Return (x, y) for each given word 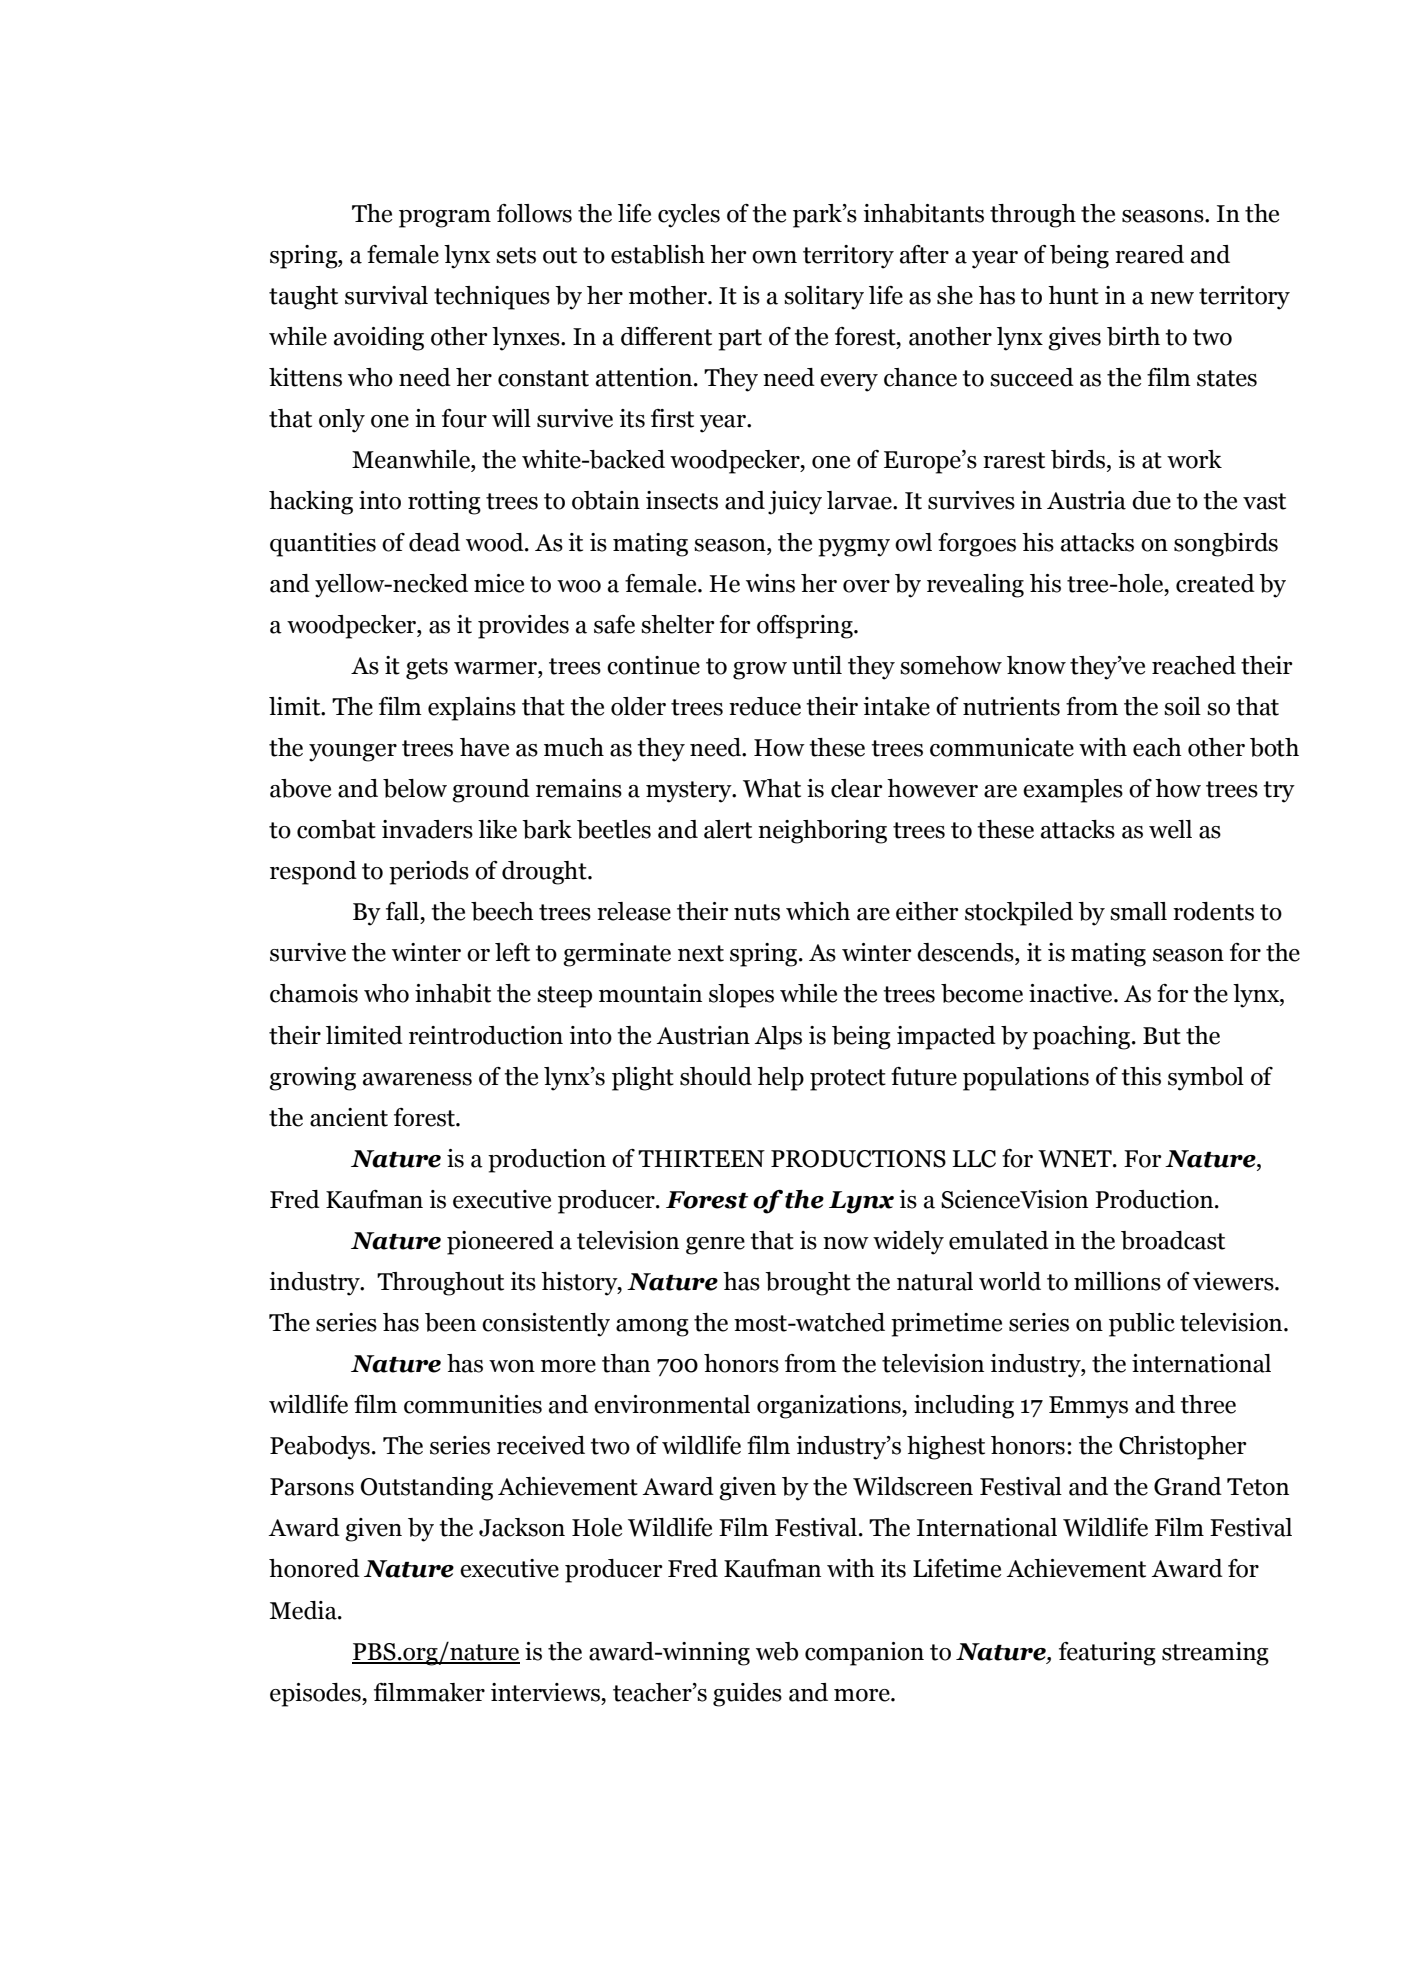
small (1138, 911)
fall (403, 911)
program (445, 219)
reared (1149, 254)
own (774, 257)
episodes (316, 1695)
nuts (757, 912)
